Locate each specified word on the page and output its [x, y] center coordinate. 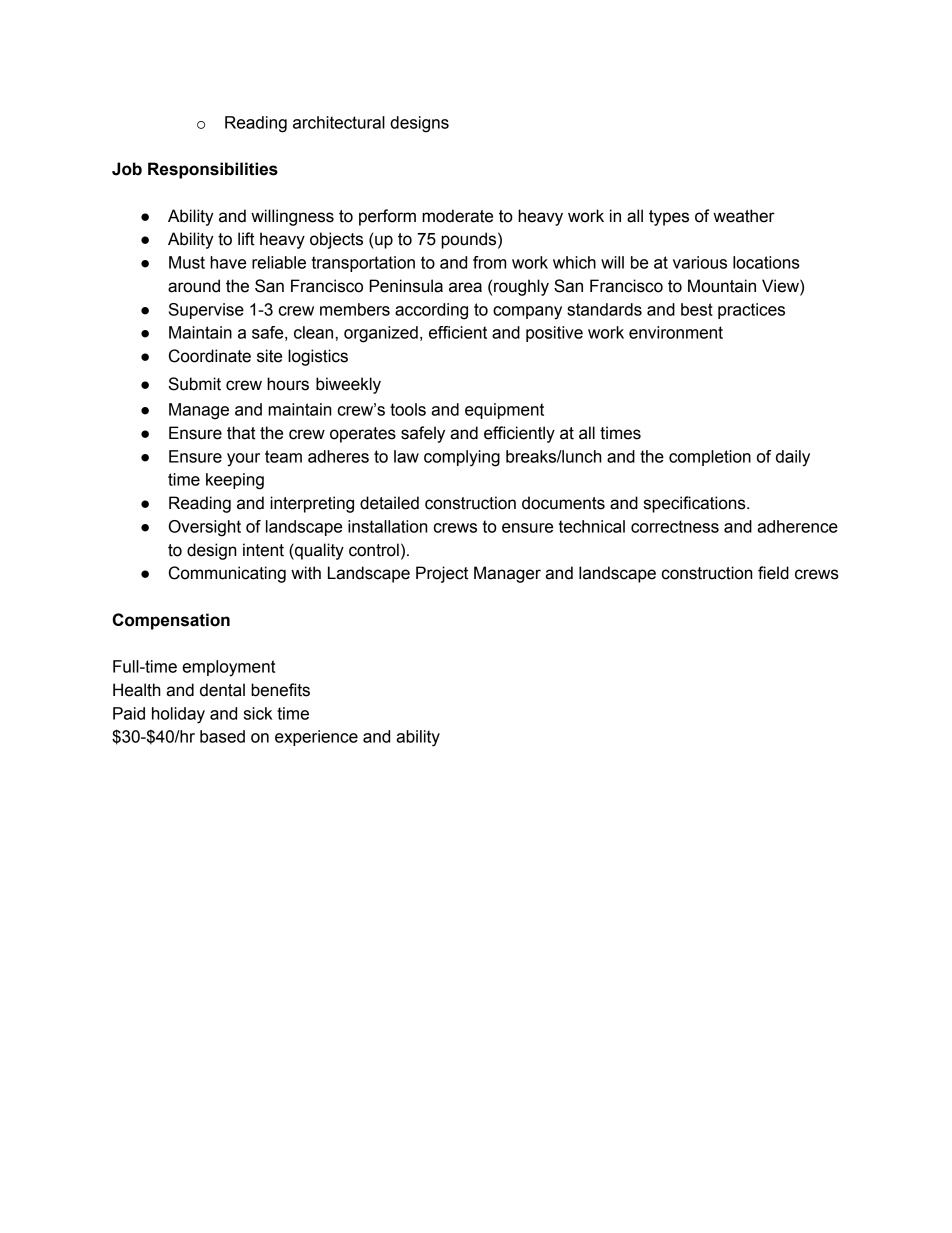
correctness [675, 526]
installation [387, 526]
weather [744, 216]
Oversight [205, 528]
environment [676, 332]
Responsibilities [213, 170]
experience [316, 738]
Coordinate [210, 356]
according [431, 311]
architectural [339, 122]
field [773, 573]
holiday [178, 715]
